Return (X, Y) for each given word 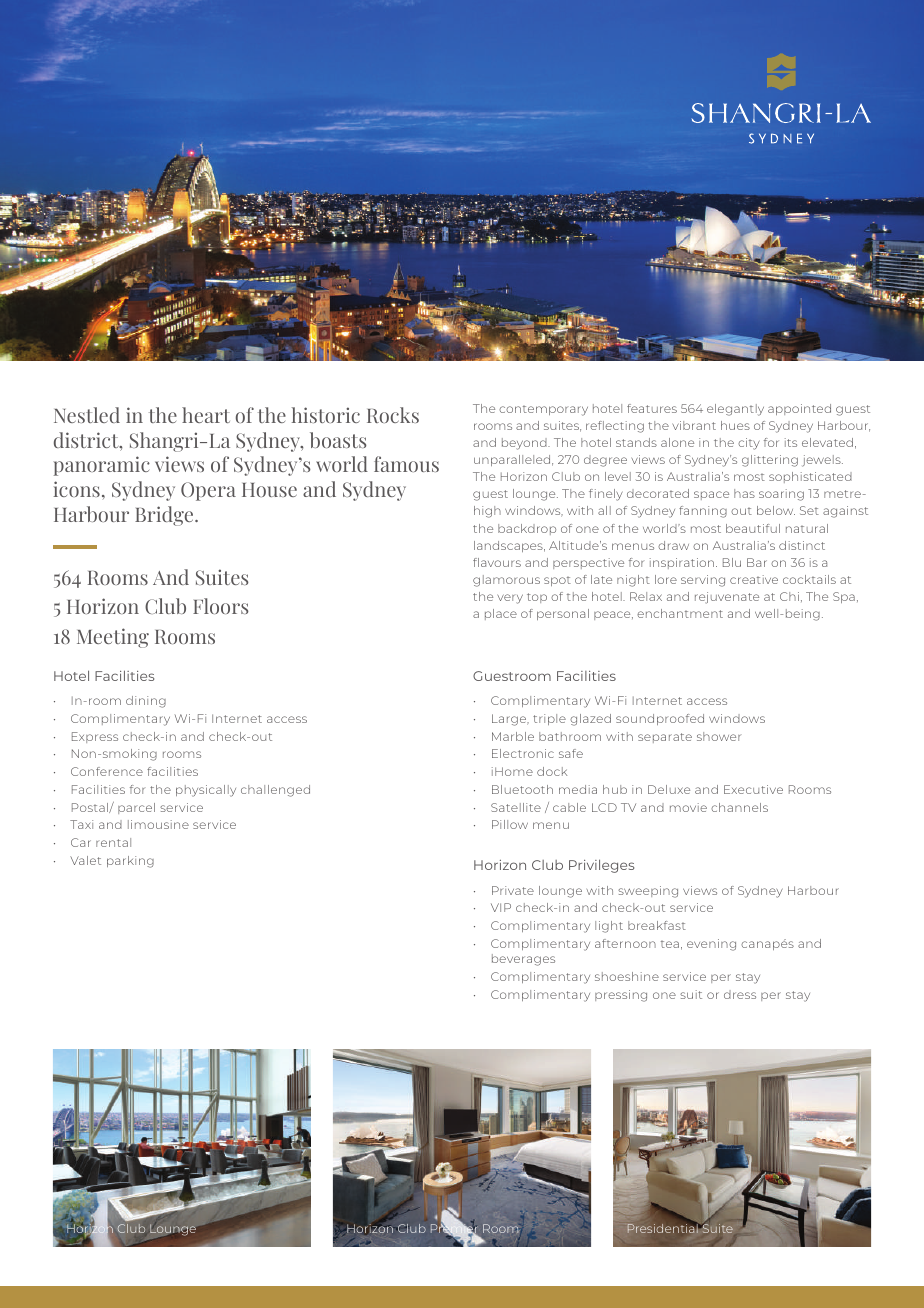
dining (146, 702)
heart (206, 415)
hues (735, 425)
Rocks (393, 415)
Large (510, 720)
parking (130, 862)
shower (719, 736)
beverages (523, 960)
